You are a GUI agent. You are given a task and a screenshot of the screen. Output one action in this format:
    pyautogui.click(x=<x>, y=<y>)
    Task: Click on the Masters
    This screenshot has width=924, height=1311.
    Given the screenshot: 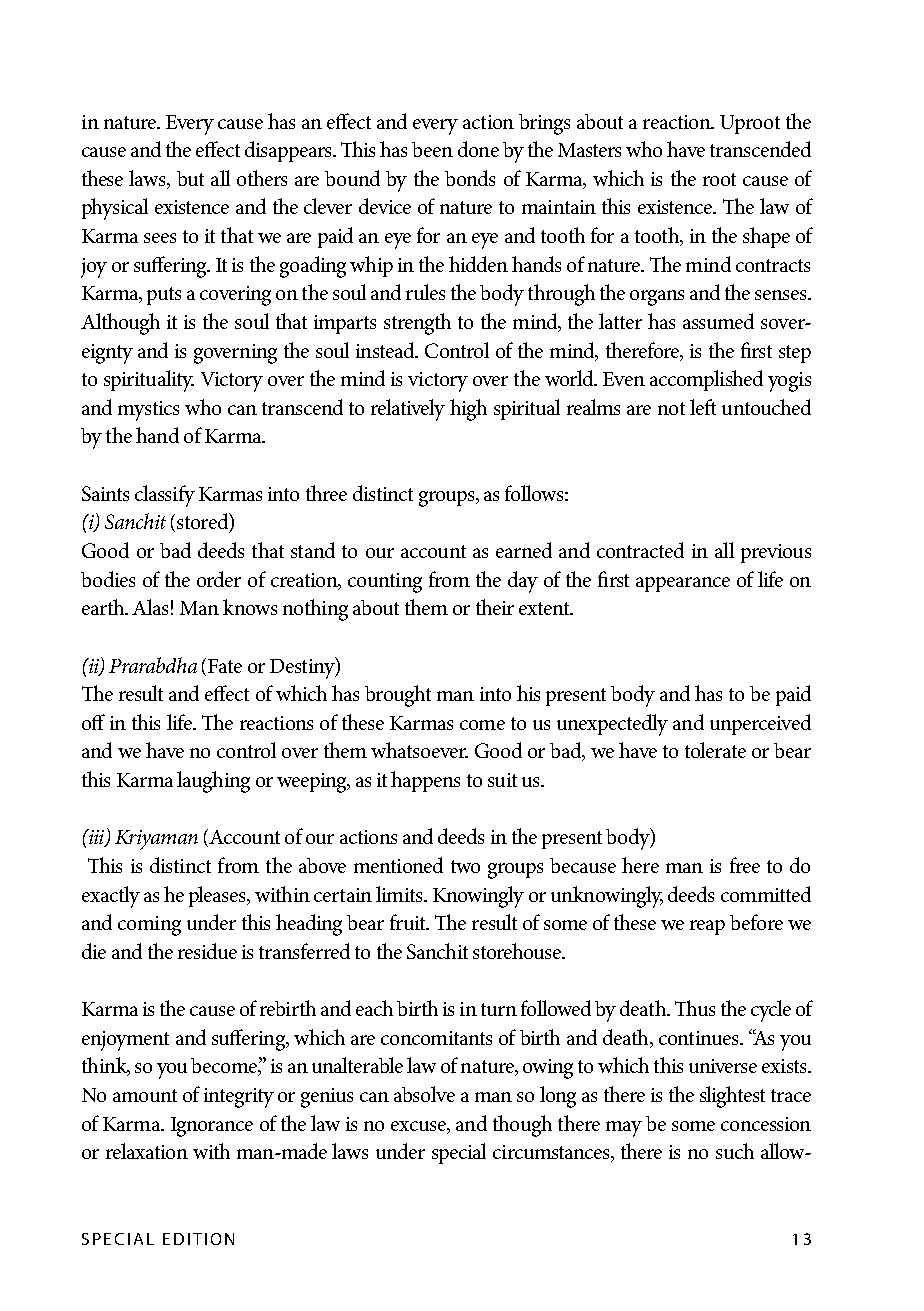 What is the action you would take?
    pyautogui.click(x=589, y=150)
